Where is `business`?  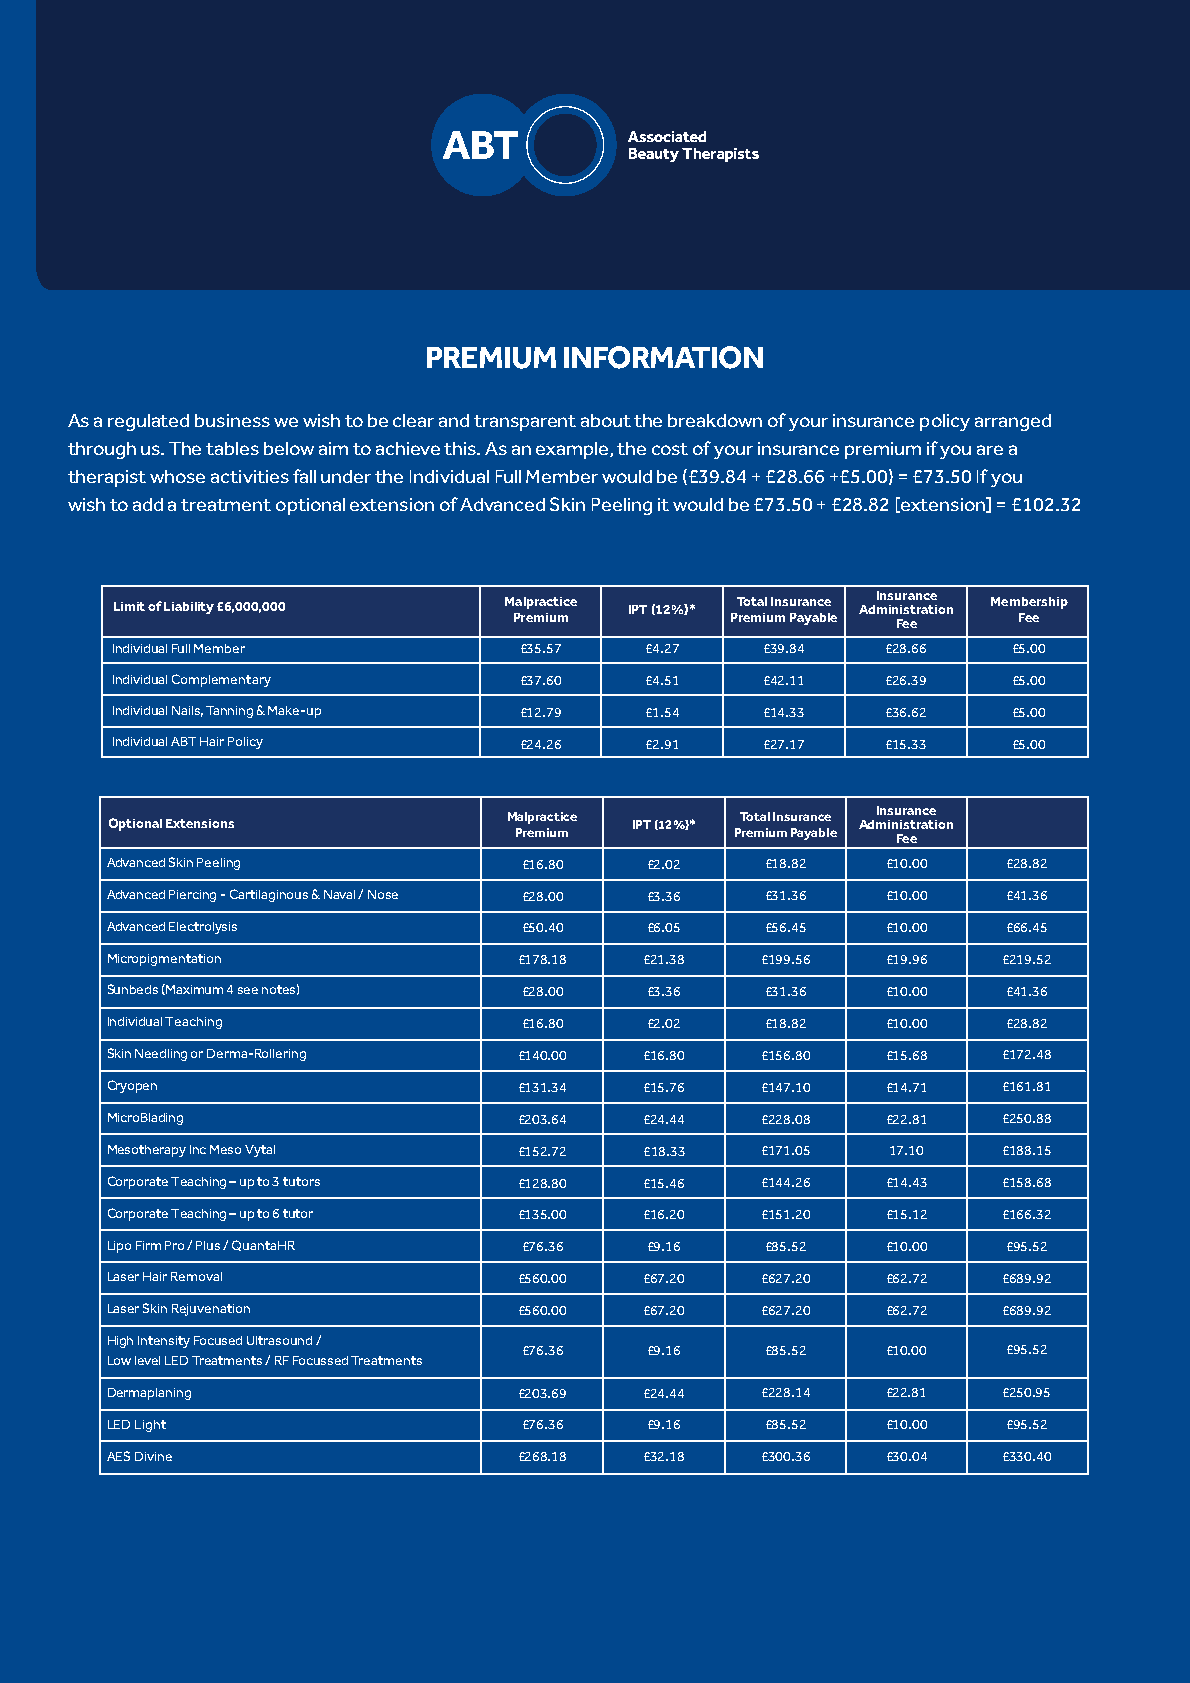 business is located at coordinates (232, 420).
